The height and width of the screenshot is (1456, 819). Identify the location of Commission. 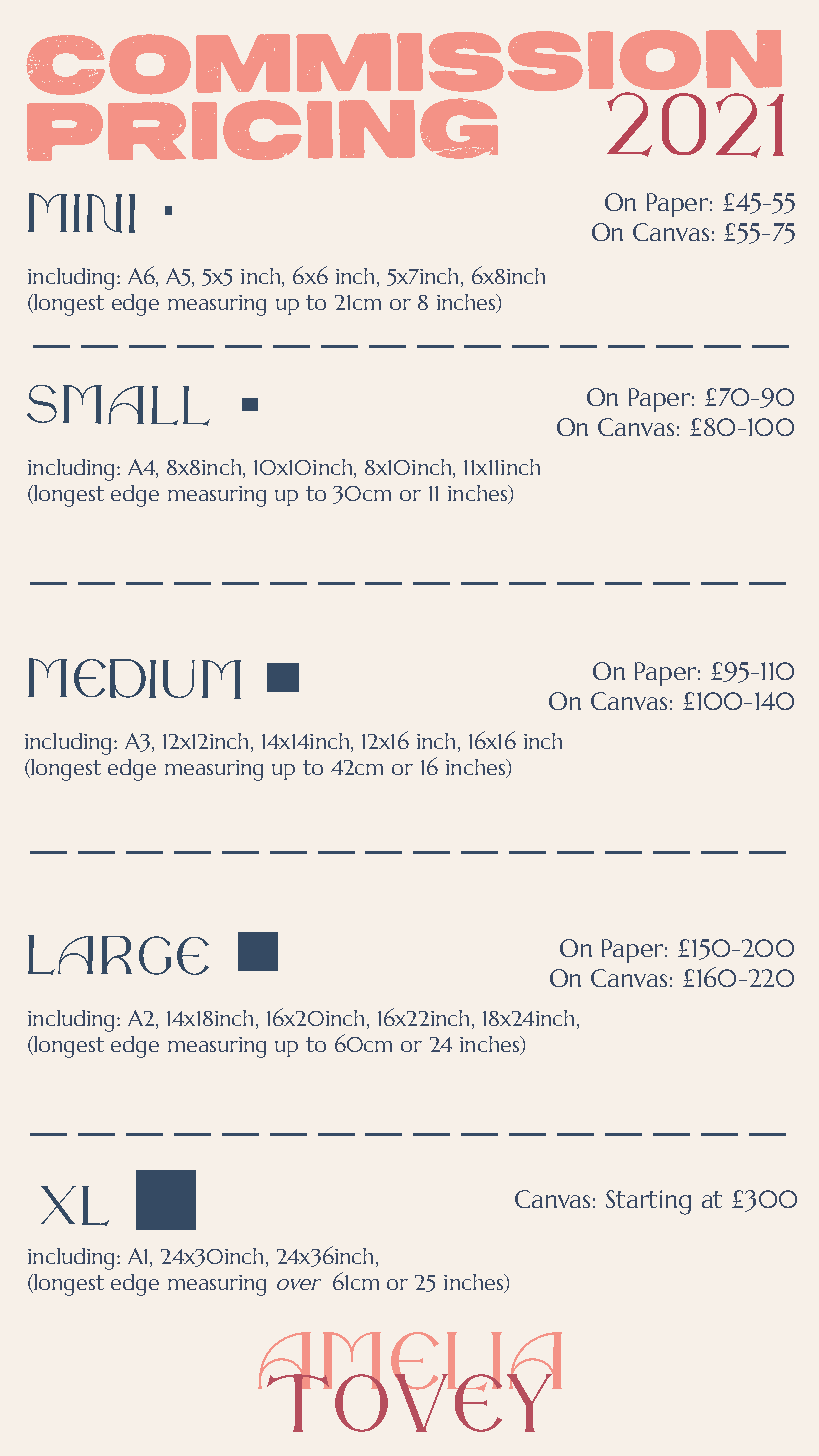
(405, 65).
